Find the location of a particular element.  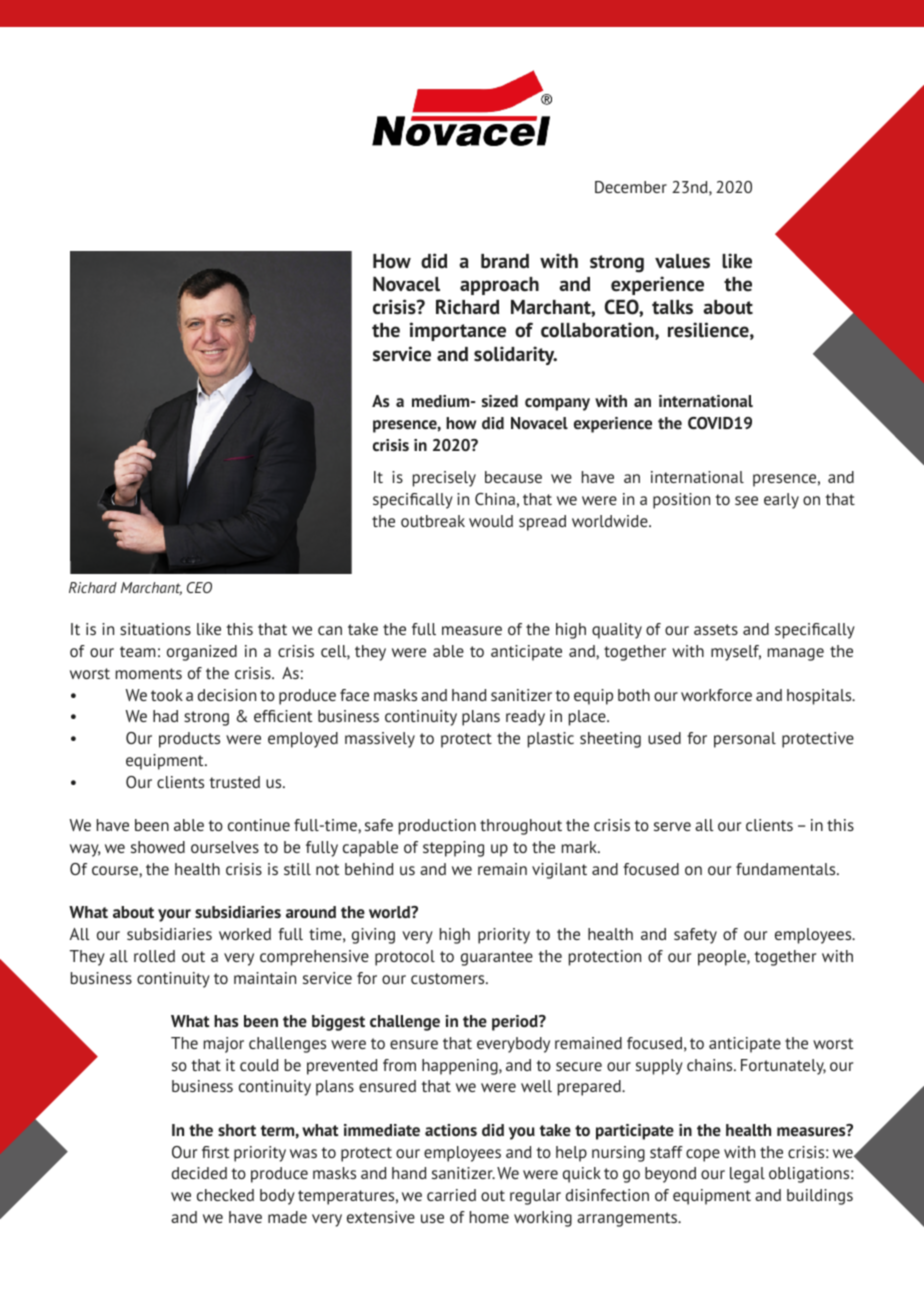

values is located at coordinates (682, 261).
